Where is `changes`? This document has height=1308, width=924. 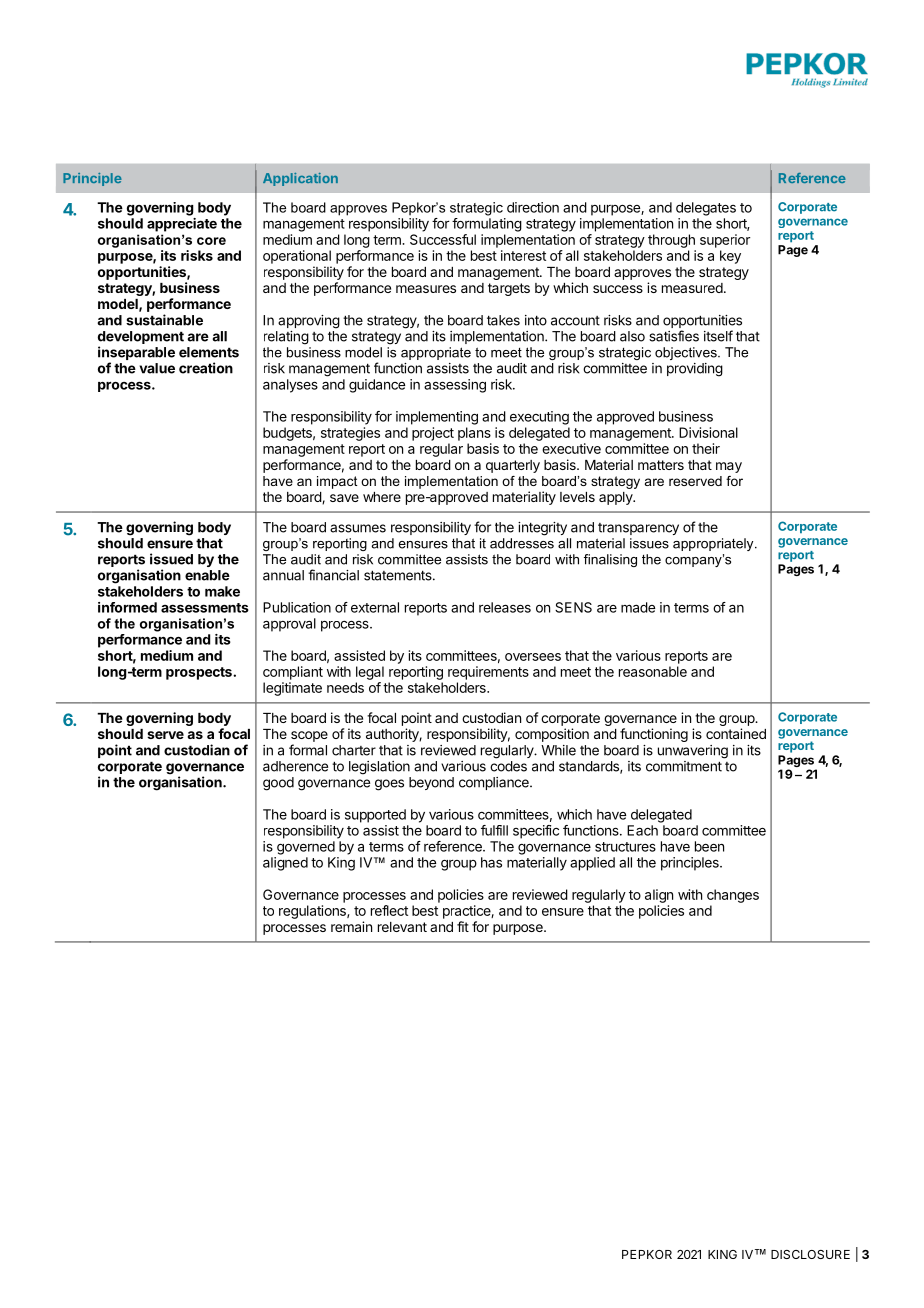 changes is located at coordinates (733, 896).
